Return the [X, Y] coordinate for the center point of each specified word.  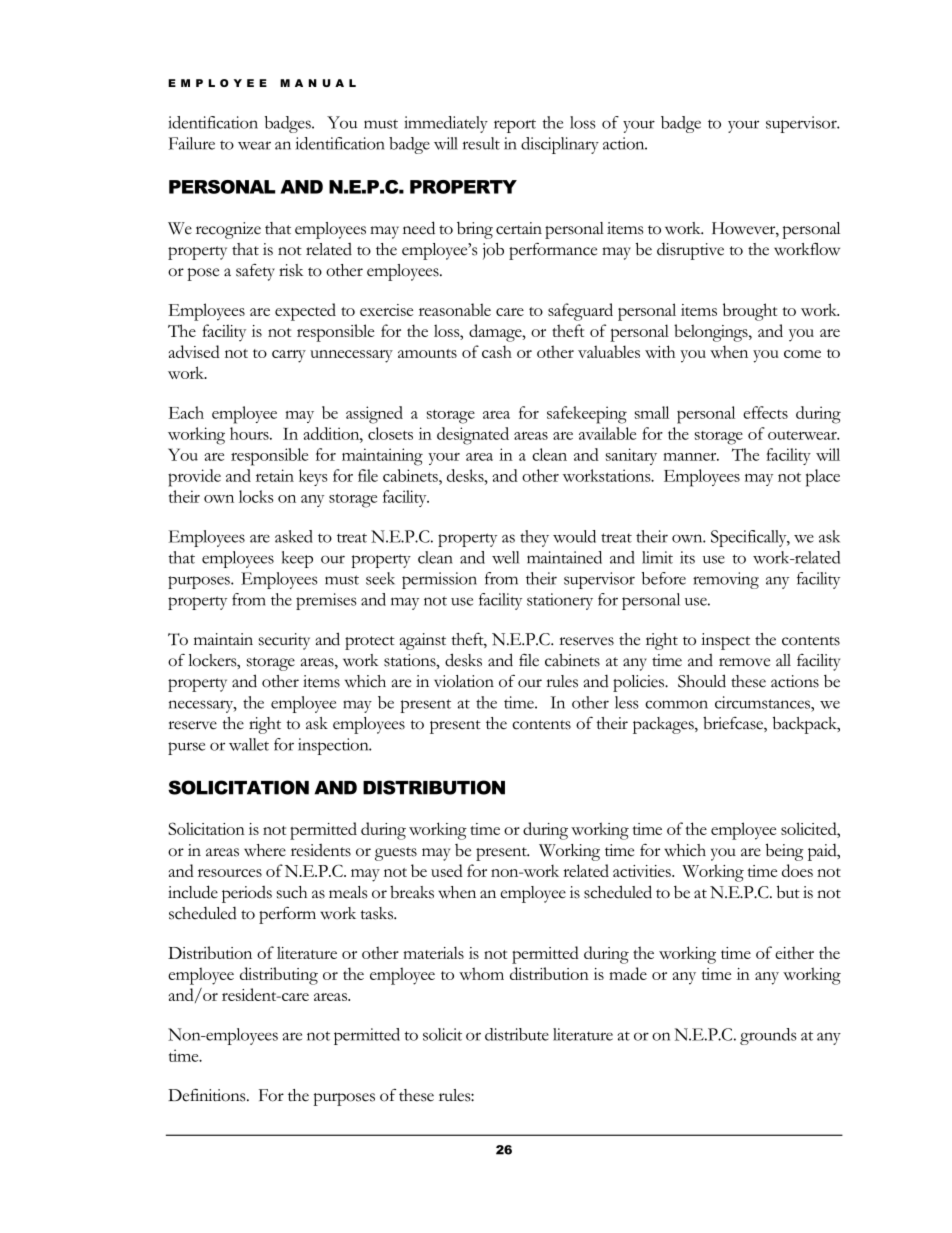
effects [765, 412]
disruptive [690, 251]
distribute [517, 1034]
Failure [192, 143]
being [785, 852]
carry [289, 356]
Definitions [208, 1095]
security [284, 641]
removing [726, 580]
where [265, 850]
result [481, 143]
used [447, 870]
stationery [560, 601]
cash [497, 351]
